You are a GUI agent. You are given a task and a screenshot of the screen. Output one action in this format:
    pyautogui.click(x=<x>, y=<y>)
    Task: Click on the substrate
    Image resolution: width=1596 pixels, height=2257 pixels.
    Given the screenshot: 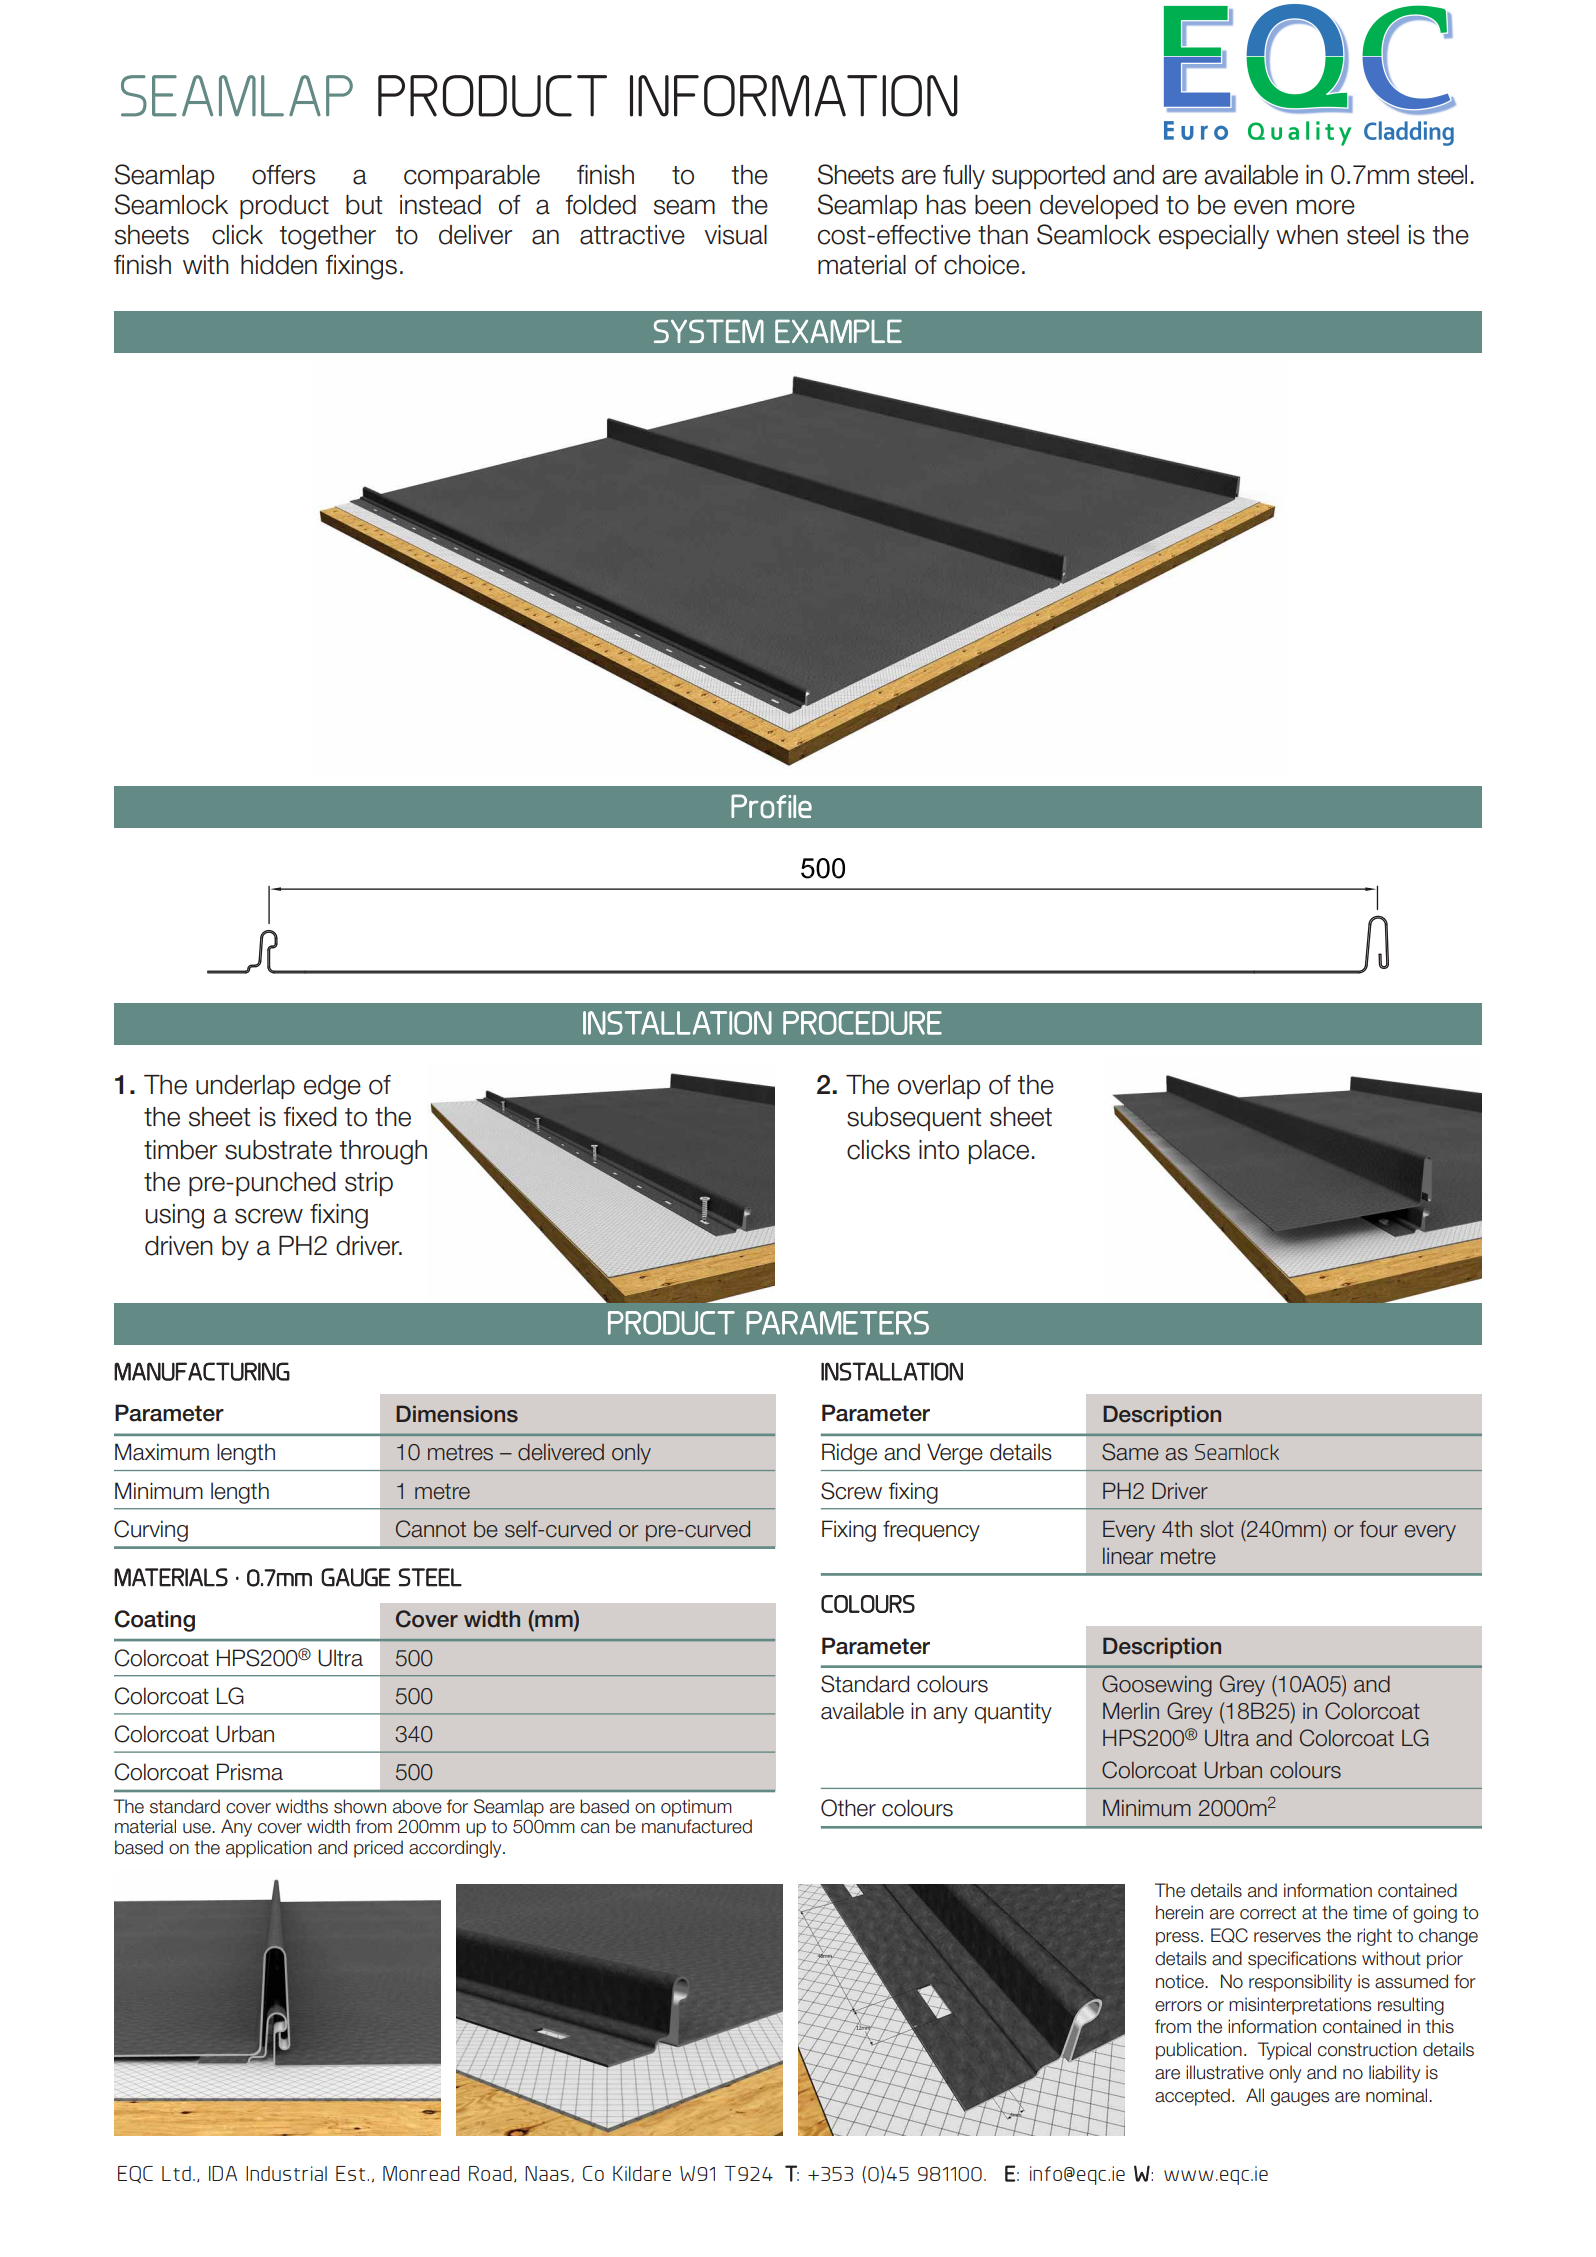 What is the action you would take?
    pyautogui.click(x=278, y=1150)
